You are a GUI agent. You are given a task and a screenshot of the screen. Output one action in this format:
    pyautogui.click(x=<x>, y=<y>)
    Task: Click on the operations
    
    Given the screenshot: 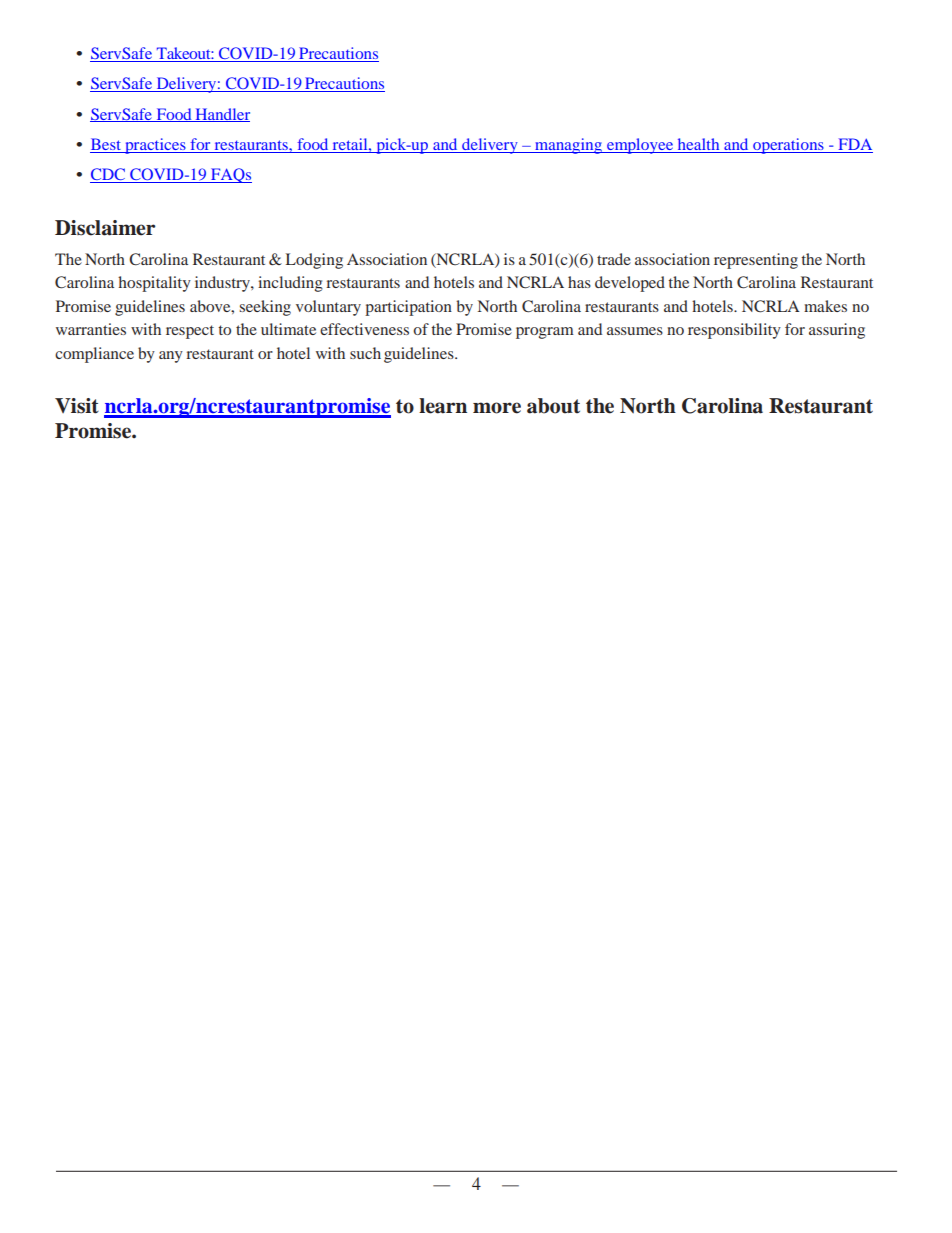 What is the action you would take?
    pyautogui.click(x=788, y=146)
